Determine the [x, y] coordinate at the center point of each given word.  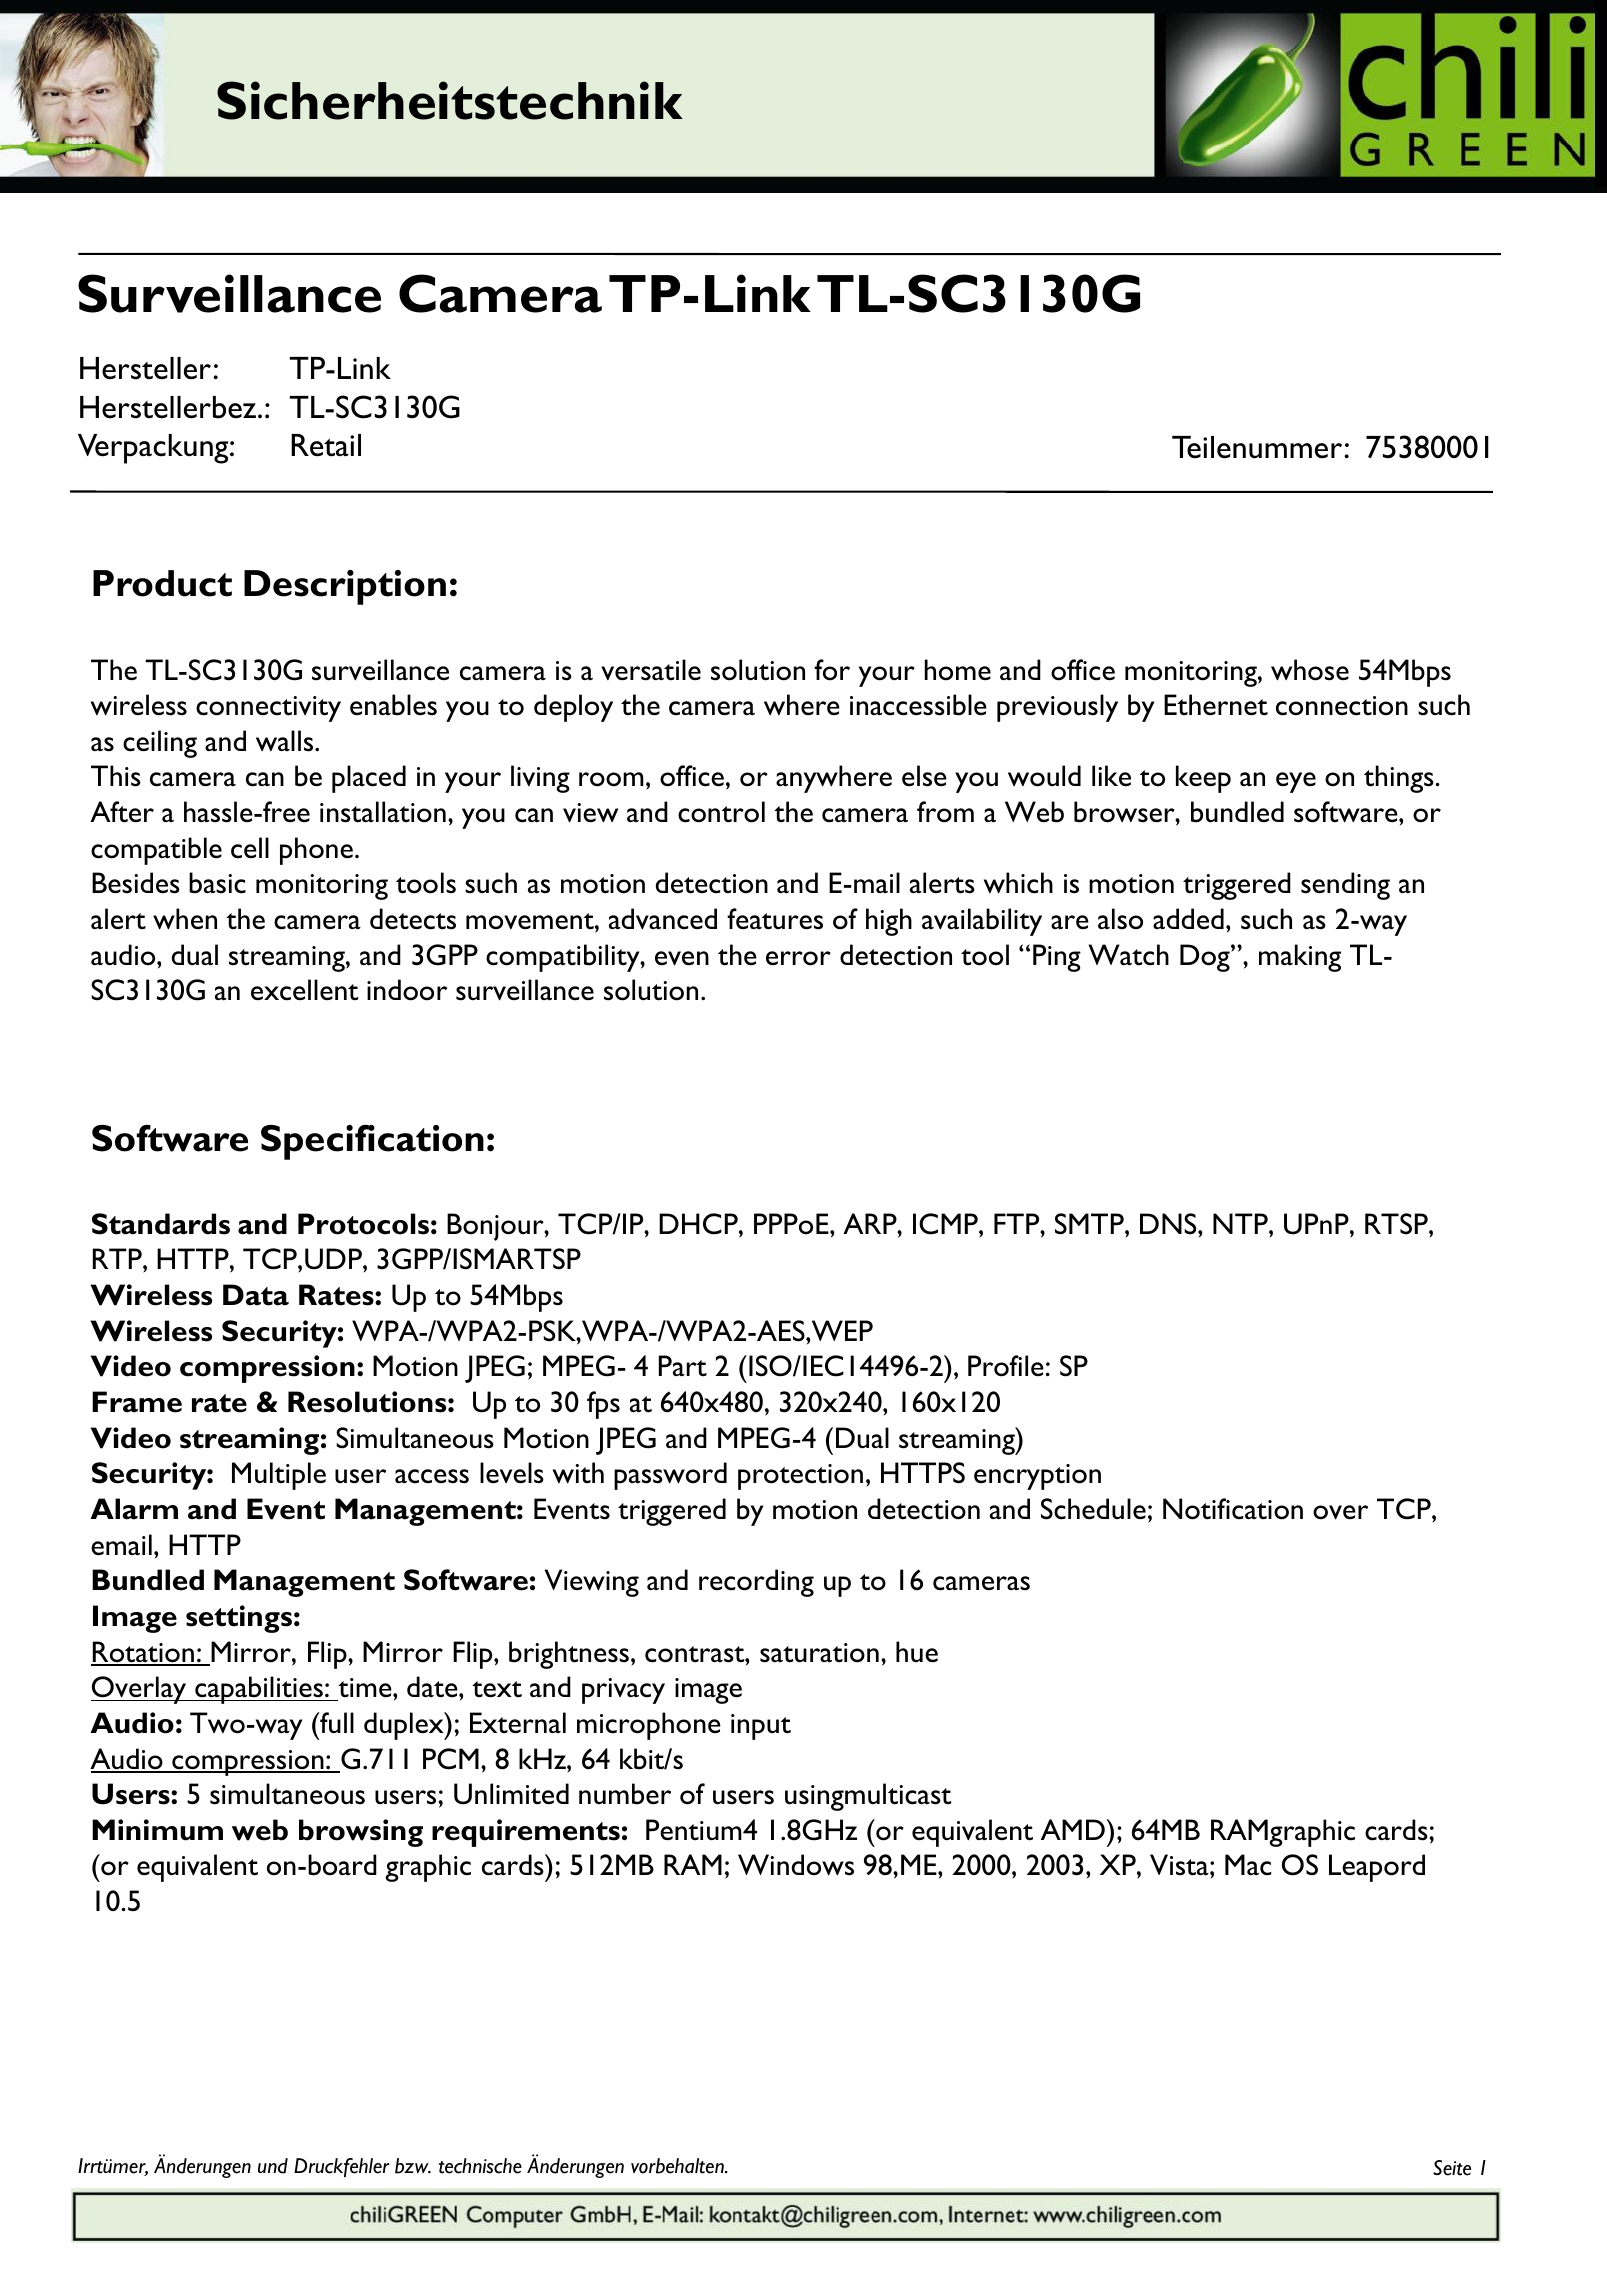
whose [1310, 670]
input [761, 1727]
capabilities [259, 1690]
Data [256, 1295]
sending [1345, 886]
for [832, 670]
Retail [326, 445]
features [775, 919]
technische [480, 2166]
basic [217, 883]
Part [683, 1366]
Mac [1248, 1865]
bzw [413, 2166]
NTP [1241, 1223]
